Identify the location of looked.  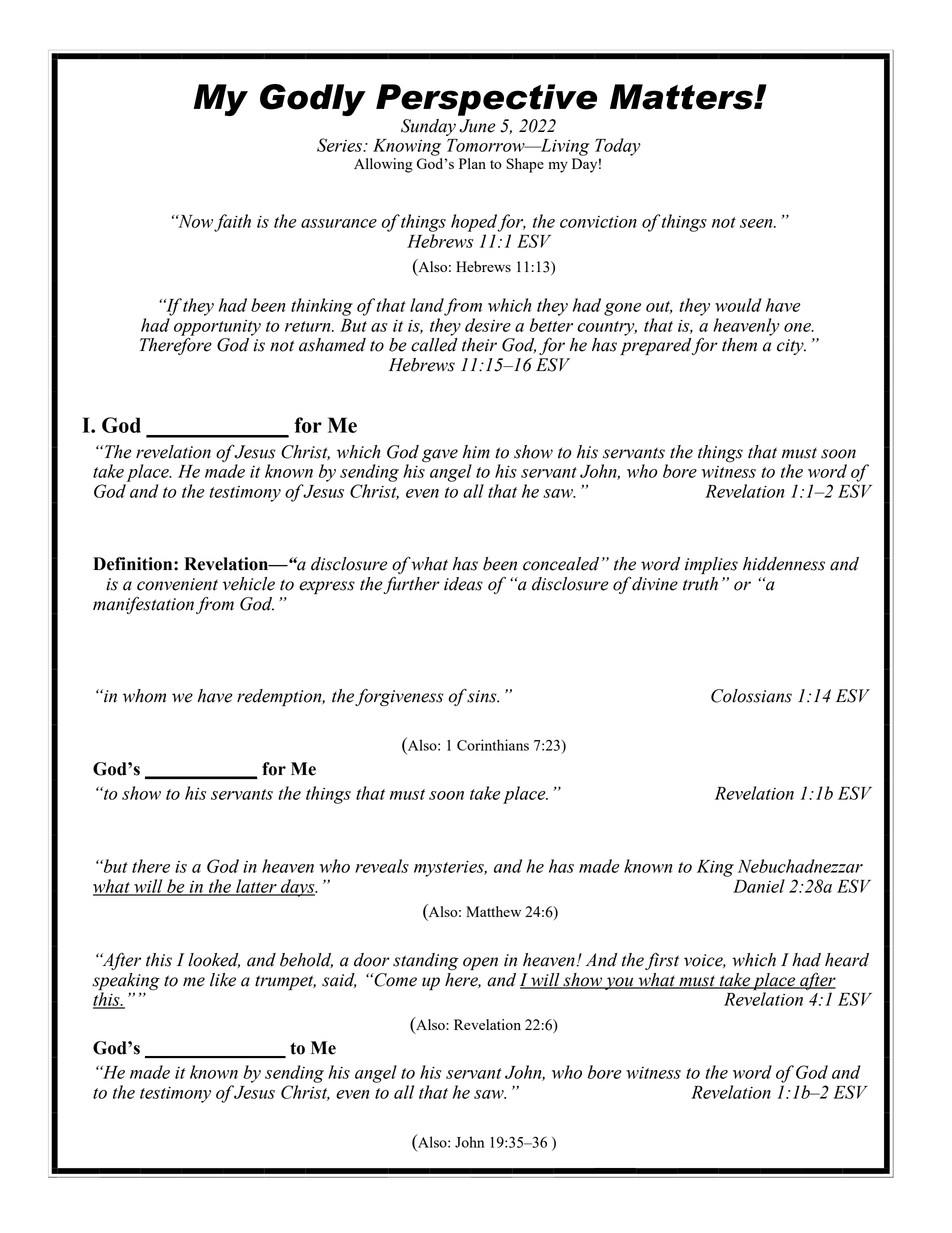
(214, 960).
